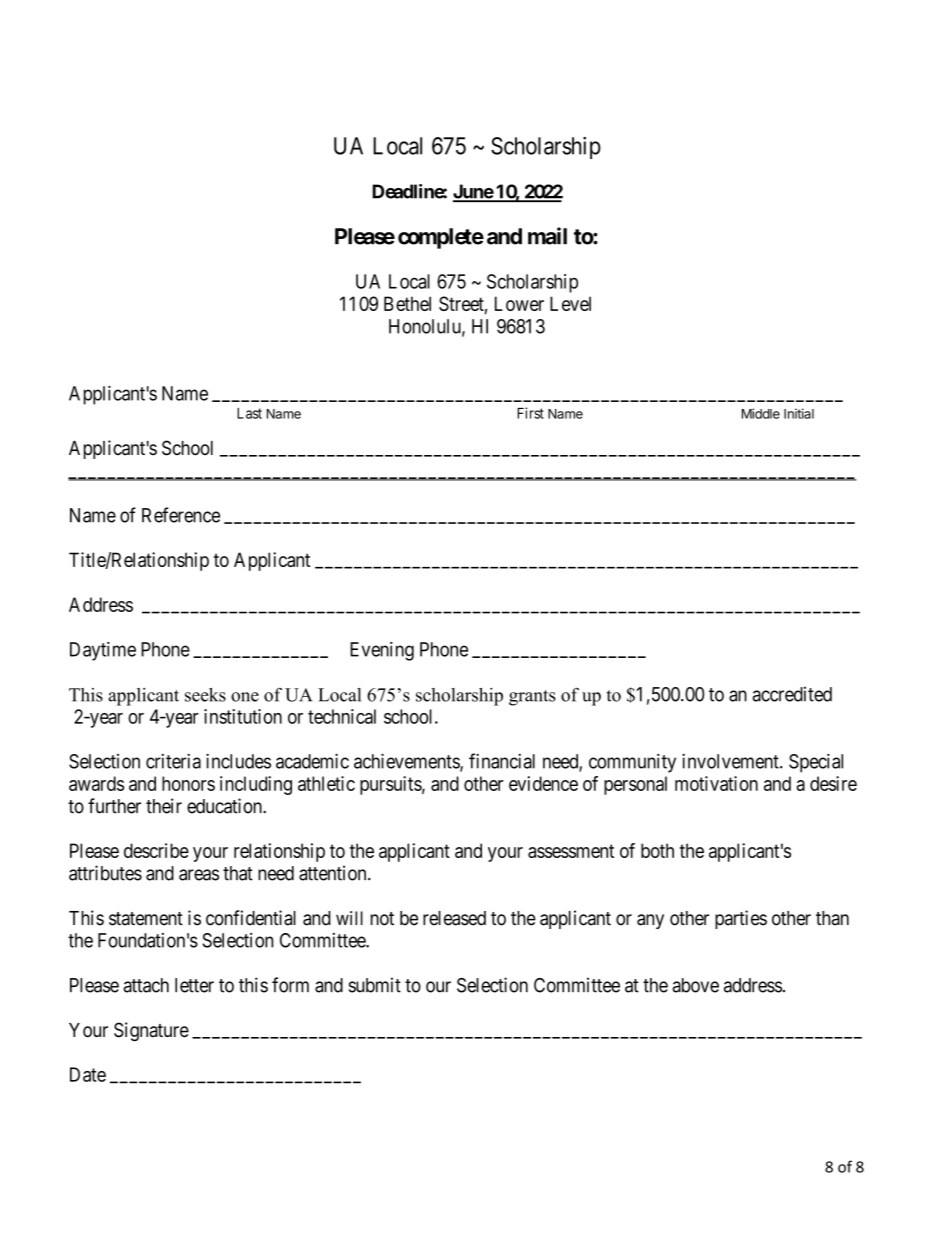  Describe the element at coordinates (382, 651) in the page. I see `Evening` at that location.
